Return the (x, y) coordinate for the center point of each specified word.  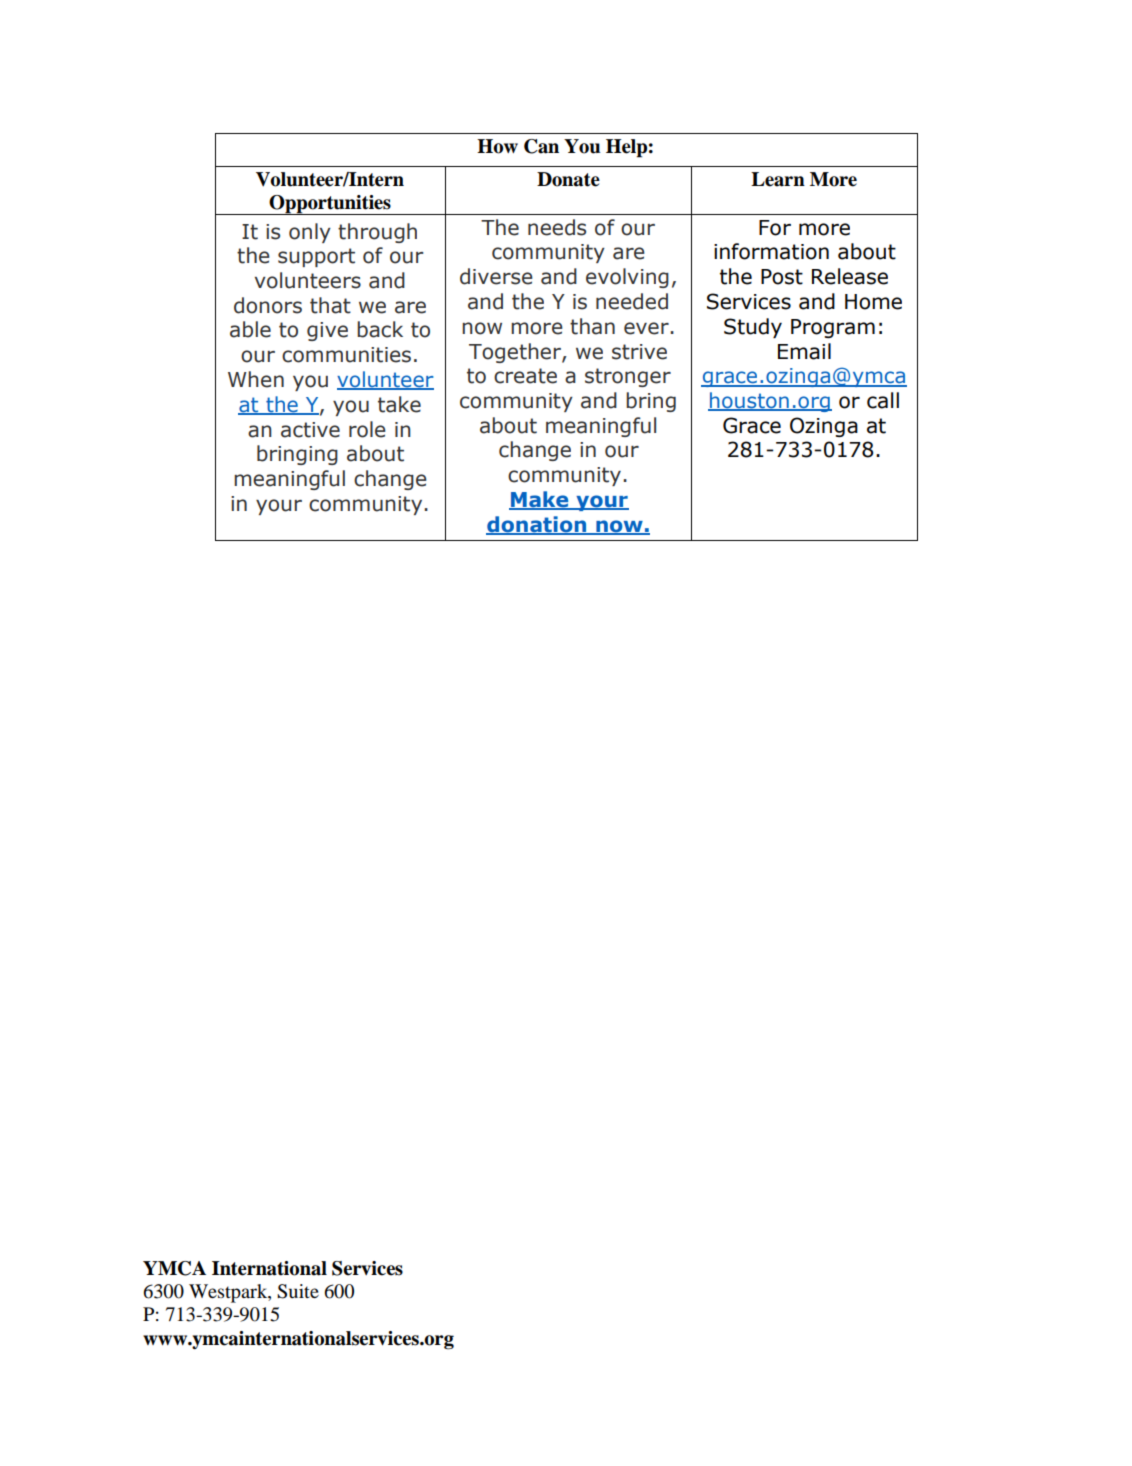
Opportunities (330, 205)
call (883, 400)
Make (540, 500)
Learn (778, 179)
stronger (628, 377)
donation (537, 525)
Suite (298, 1291)
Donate (568, 179)
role (367, 429)
